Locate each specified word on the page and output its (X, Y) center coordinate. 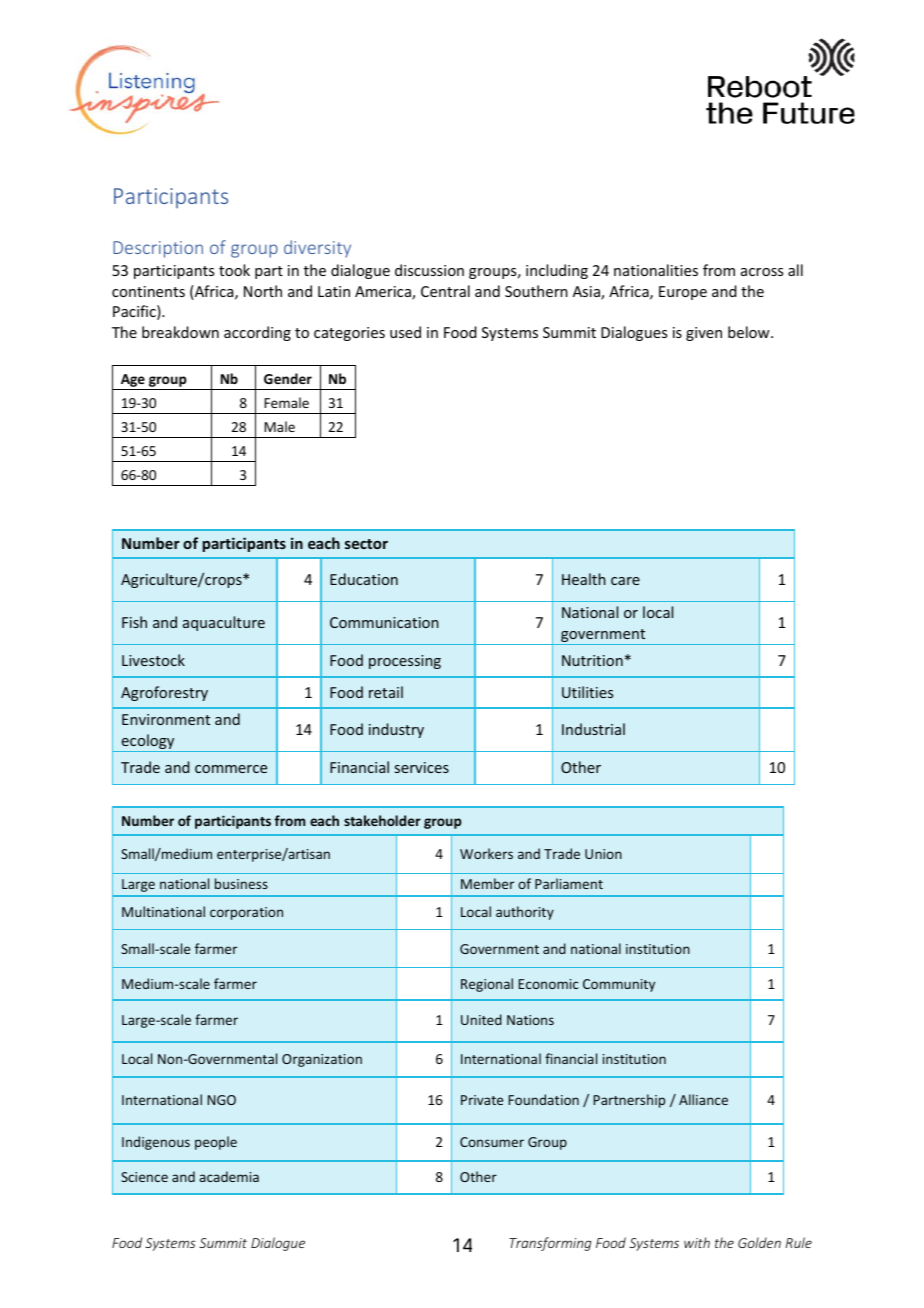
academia (229, 1176)
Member (487, 883)
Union (603, 854)
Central (445, 291)
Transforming (550, 1244)
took (234, 270)
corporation (246, 913)
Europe (683, 293)
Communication (384, 622)
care (625, 581)
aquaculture (224, 623)
